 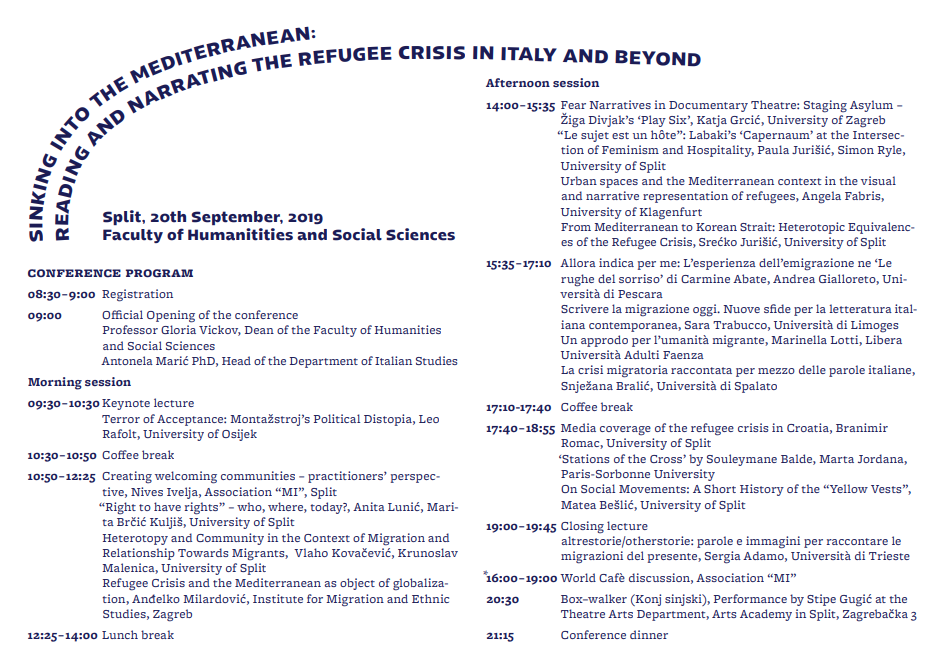 I want to click on Staging, so click(x=825, y=106).
